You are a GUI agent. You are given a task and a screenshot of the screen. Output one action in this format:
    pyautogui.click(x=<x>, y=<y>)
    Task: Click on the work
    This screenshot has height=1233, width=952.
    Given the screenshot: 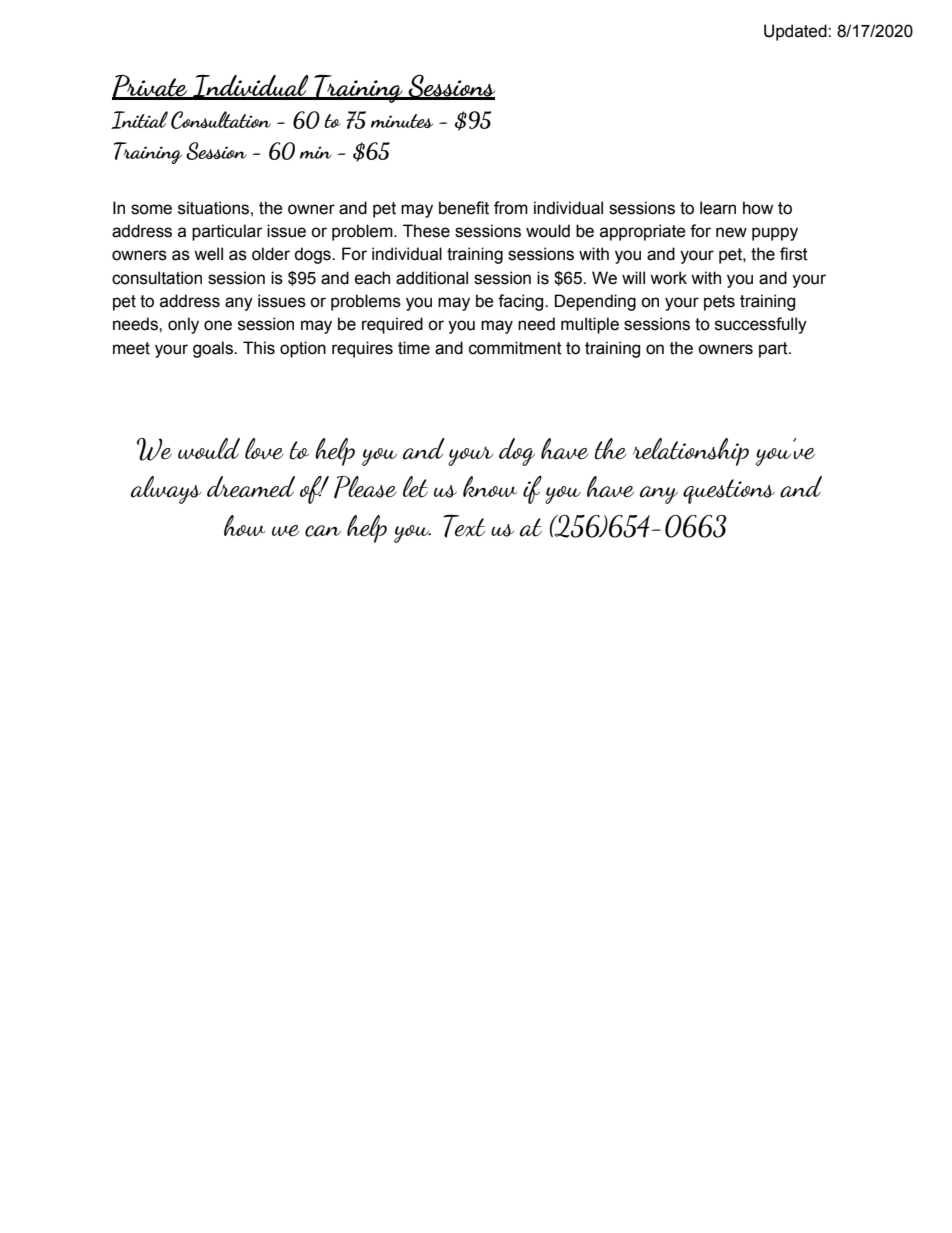 What is the action you would take?
    pyautogui.click(x=668, y=278)
